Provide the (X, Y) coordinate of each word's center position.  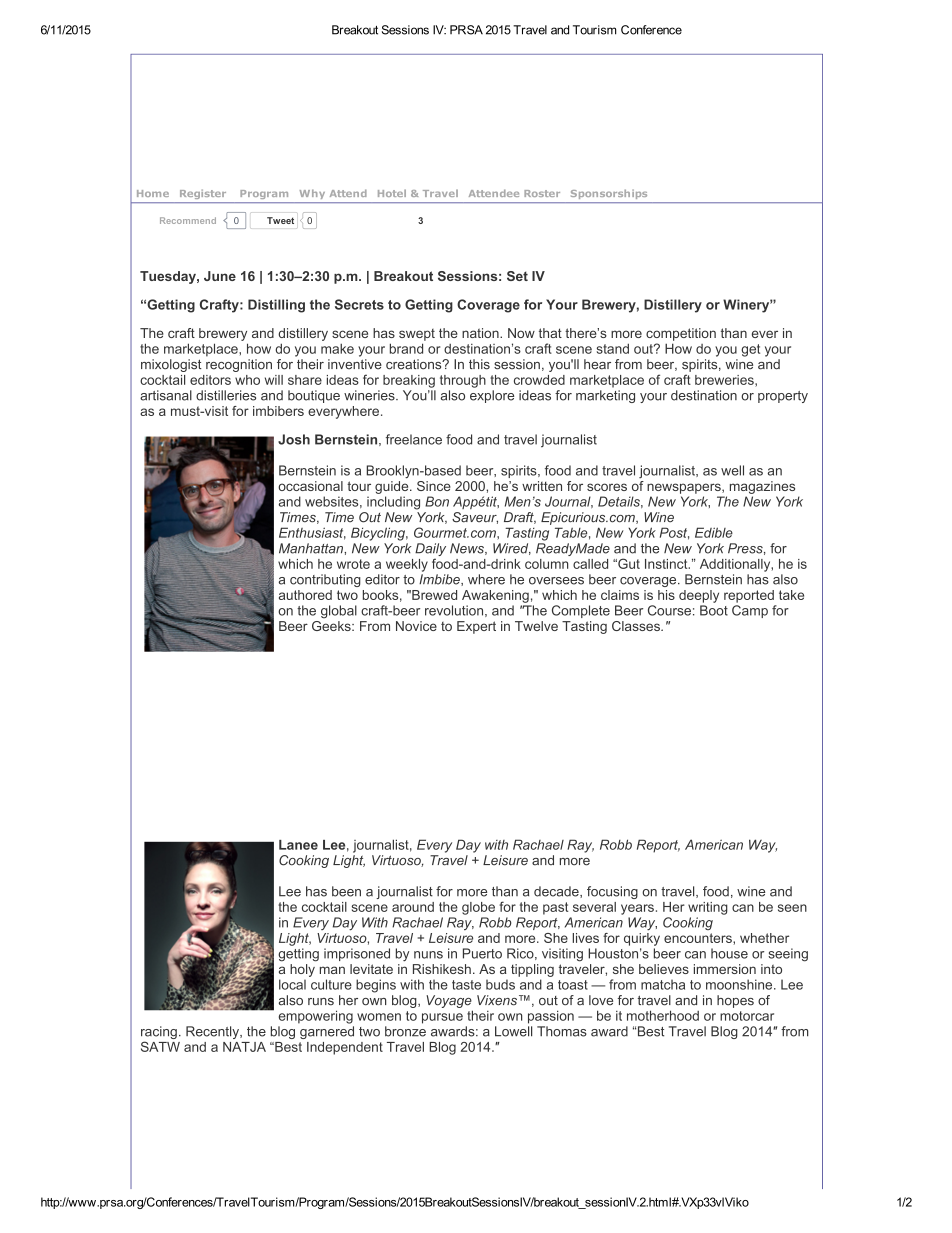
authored (305, 595)
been (346, 891)
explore (492, 396)
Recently (213, 1032)
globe (478, 908)
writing (708, 908)
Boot (714, 610)
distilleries (226, 395)
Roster (542, 193)
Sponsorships (609, 194)
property (783, 397)
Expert (476, 627)
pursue (442, 1018)
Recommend (188, 220)
